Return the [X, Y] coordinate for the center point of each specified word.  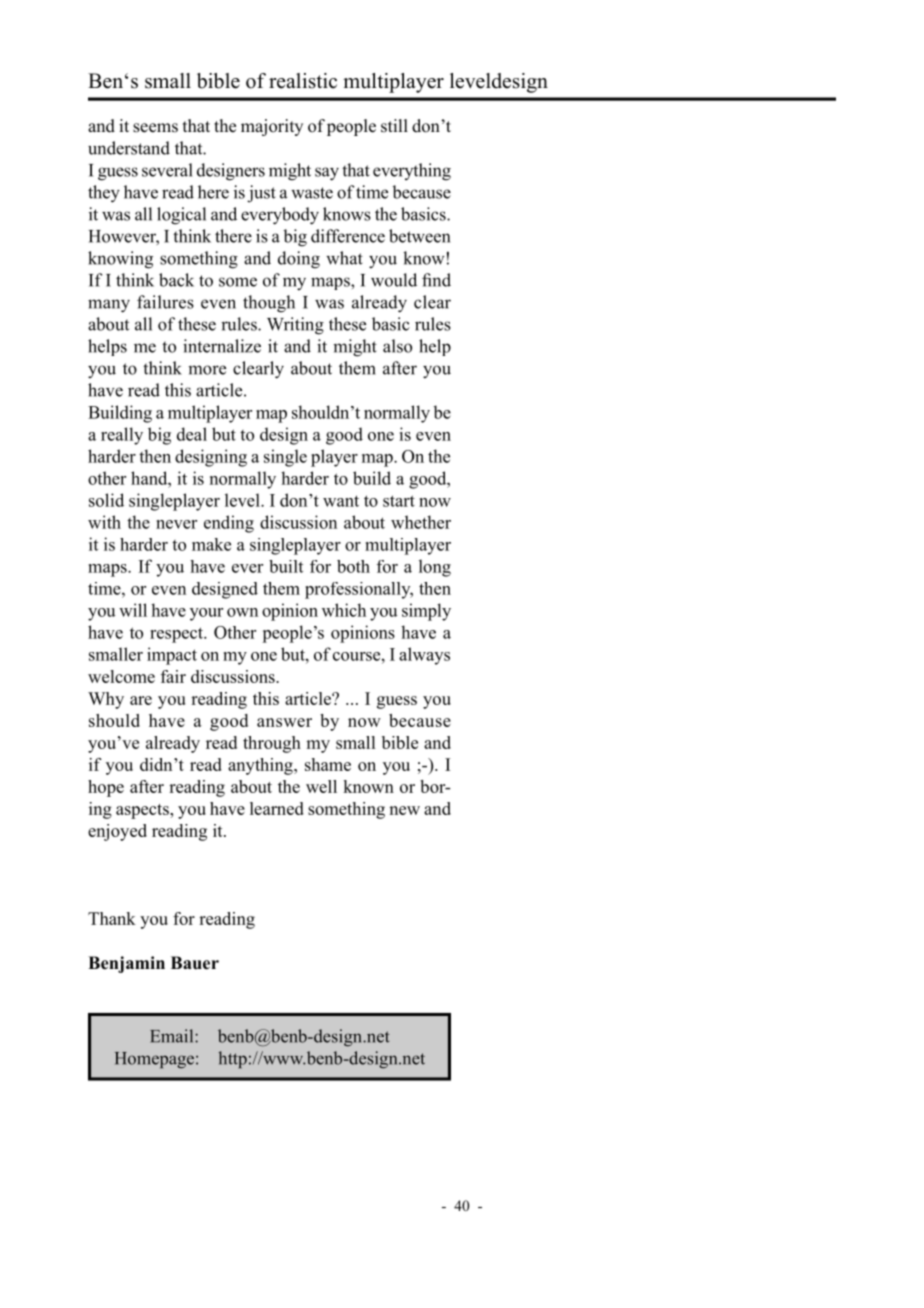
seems [155, 128]
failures [165, 302]
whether [421, 522]
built [286, 566]
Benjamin [126, 964]
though [269, 304]
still [394, 126]
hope [106, 788]
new [404, 810]
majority [272, 127]
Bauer [195, 963]
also [397, 346]
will [133, 610]
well [321, 786]
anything [261, 766]
